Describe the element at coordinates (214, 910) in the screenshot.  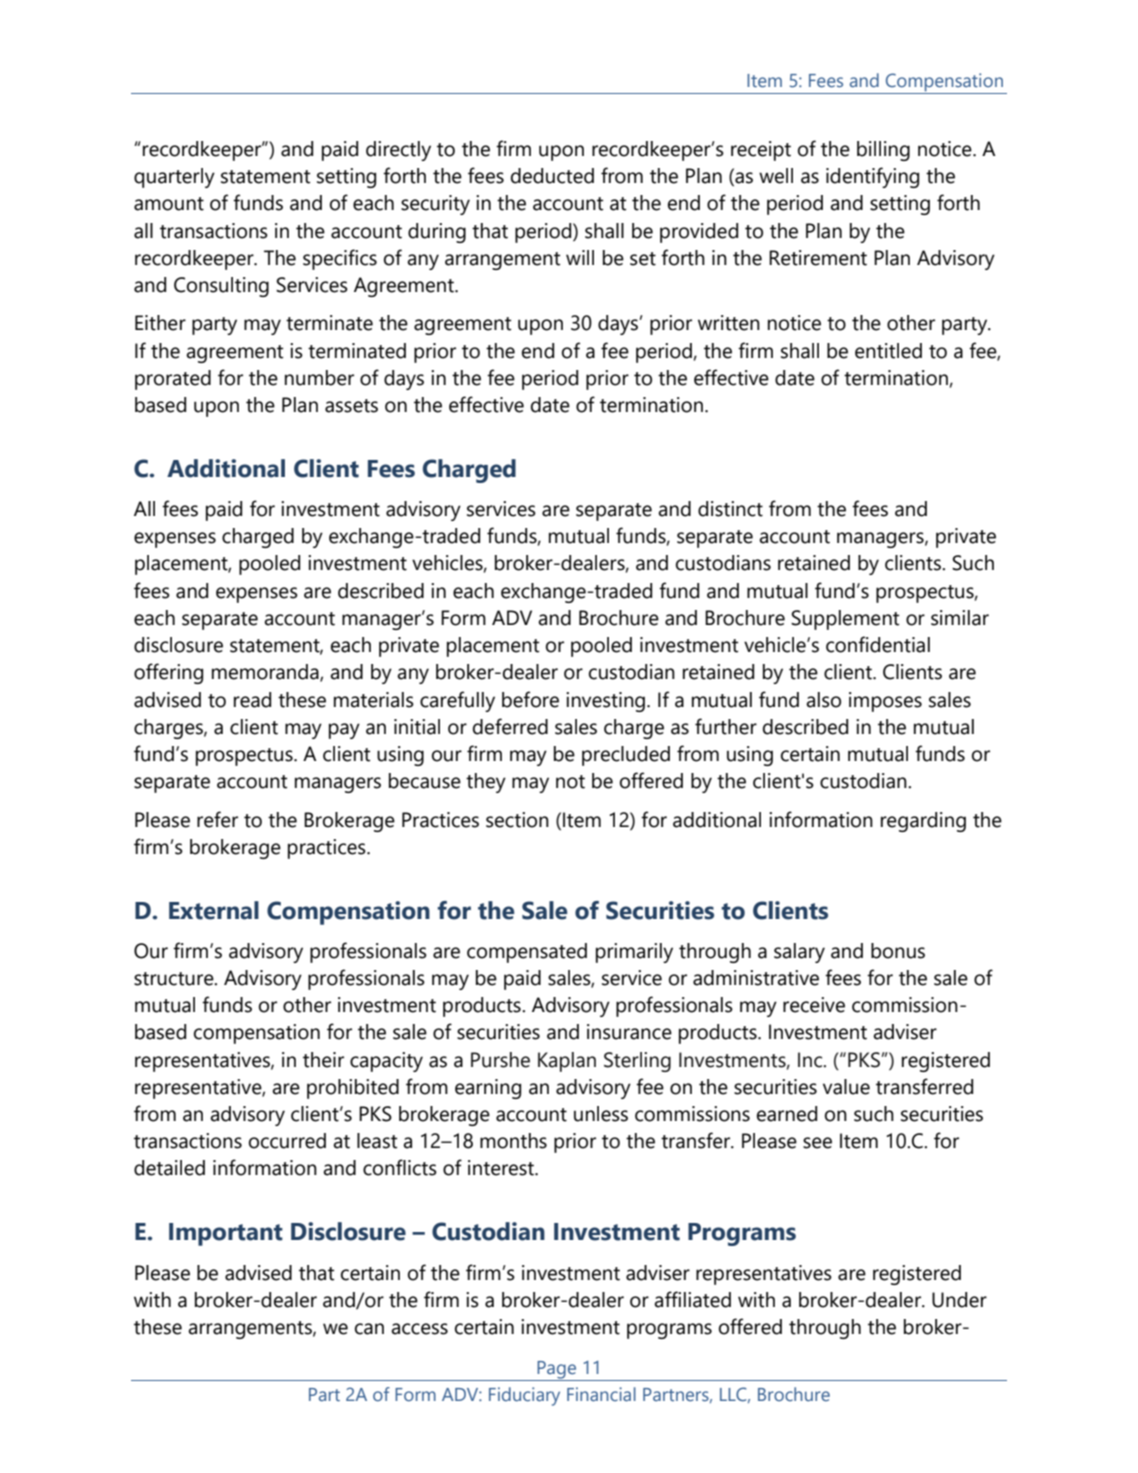
I see `External` at that location.
